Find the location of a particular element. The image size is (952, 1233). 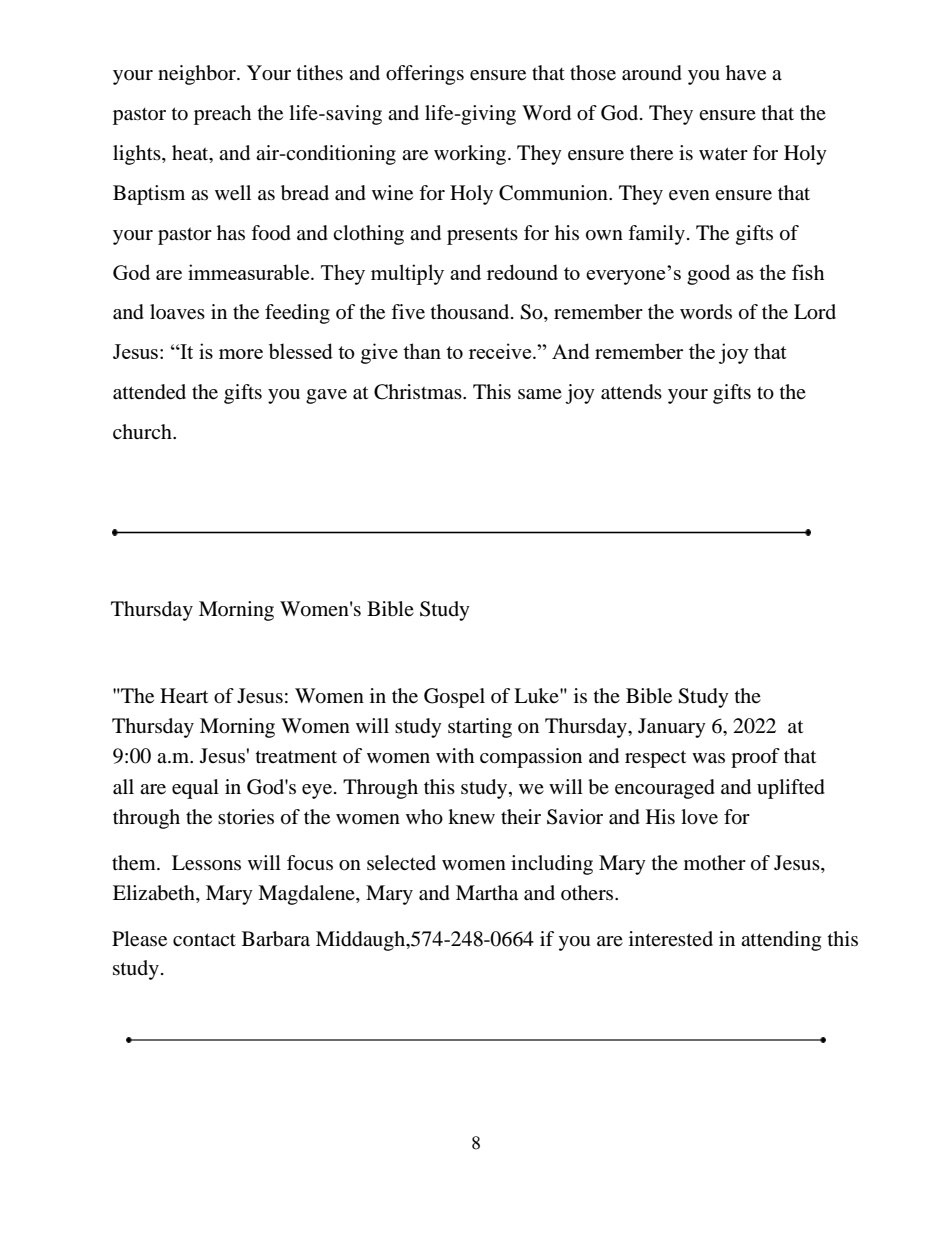

Gospel is located at coordinates (454, 698).
